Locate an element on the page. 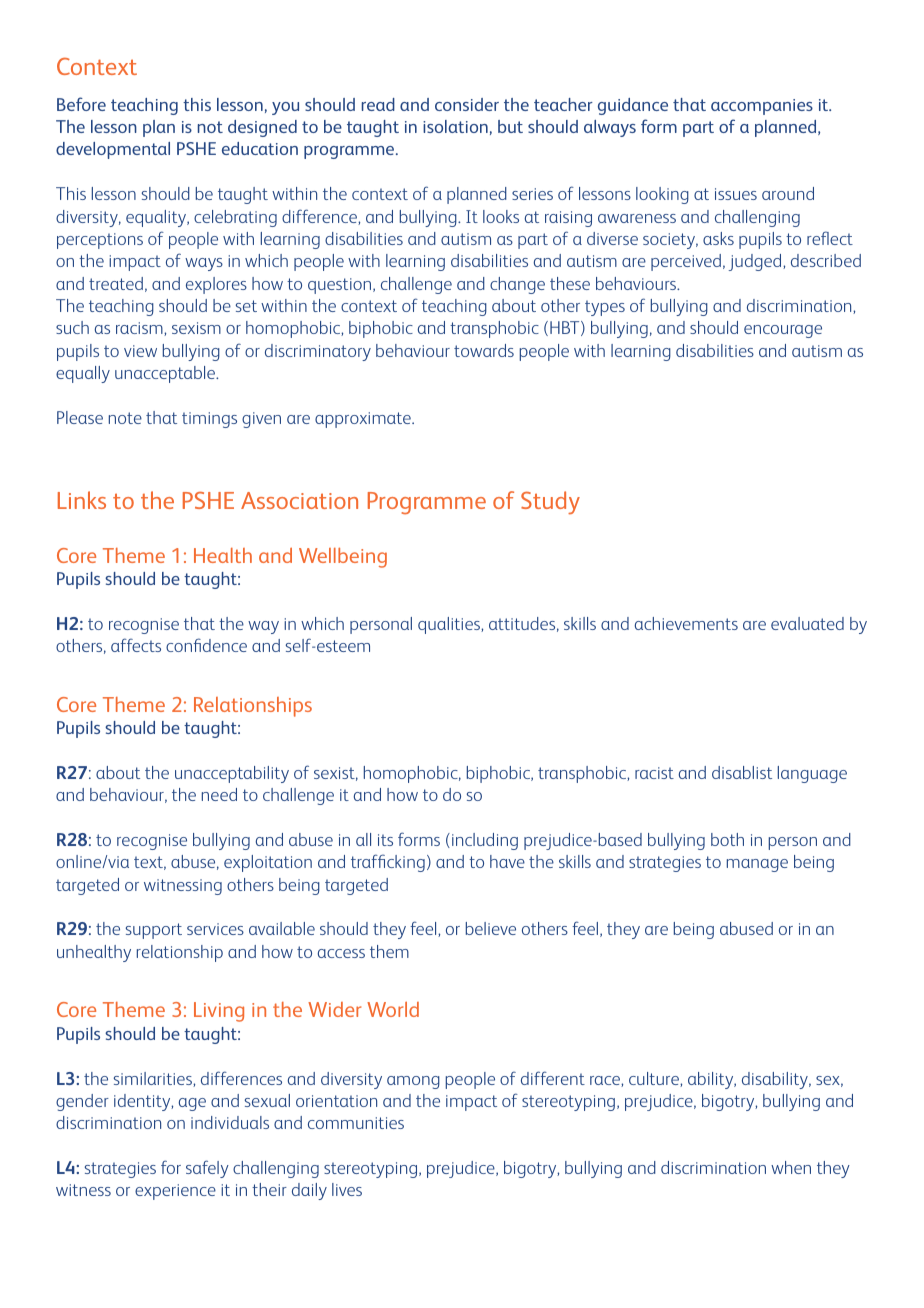 The height and width of the document is (1308, 924). affects is located at coordinates (136, 645).
